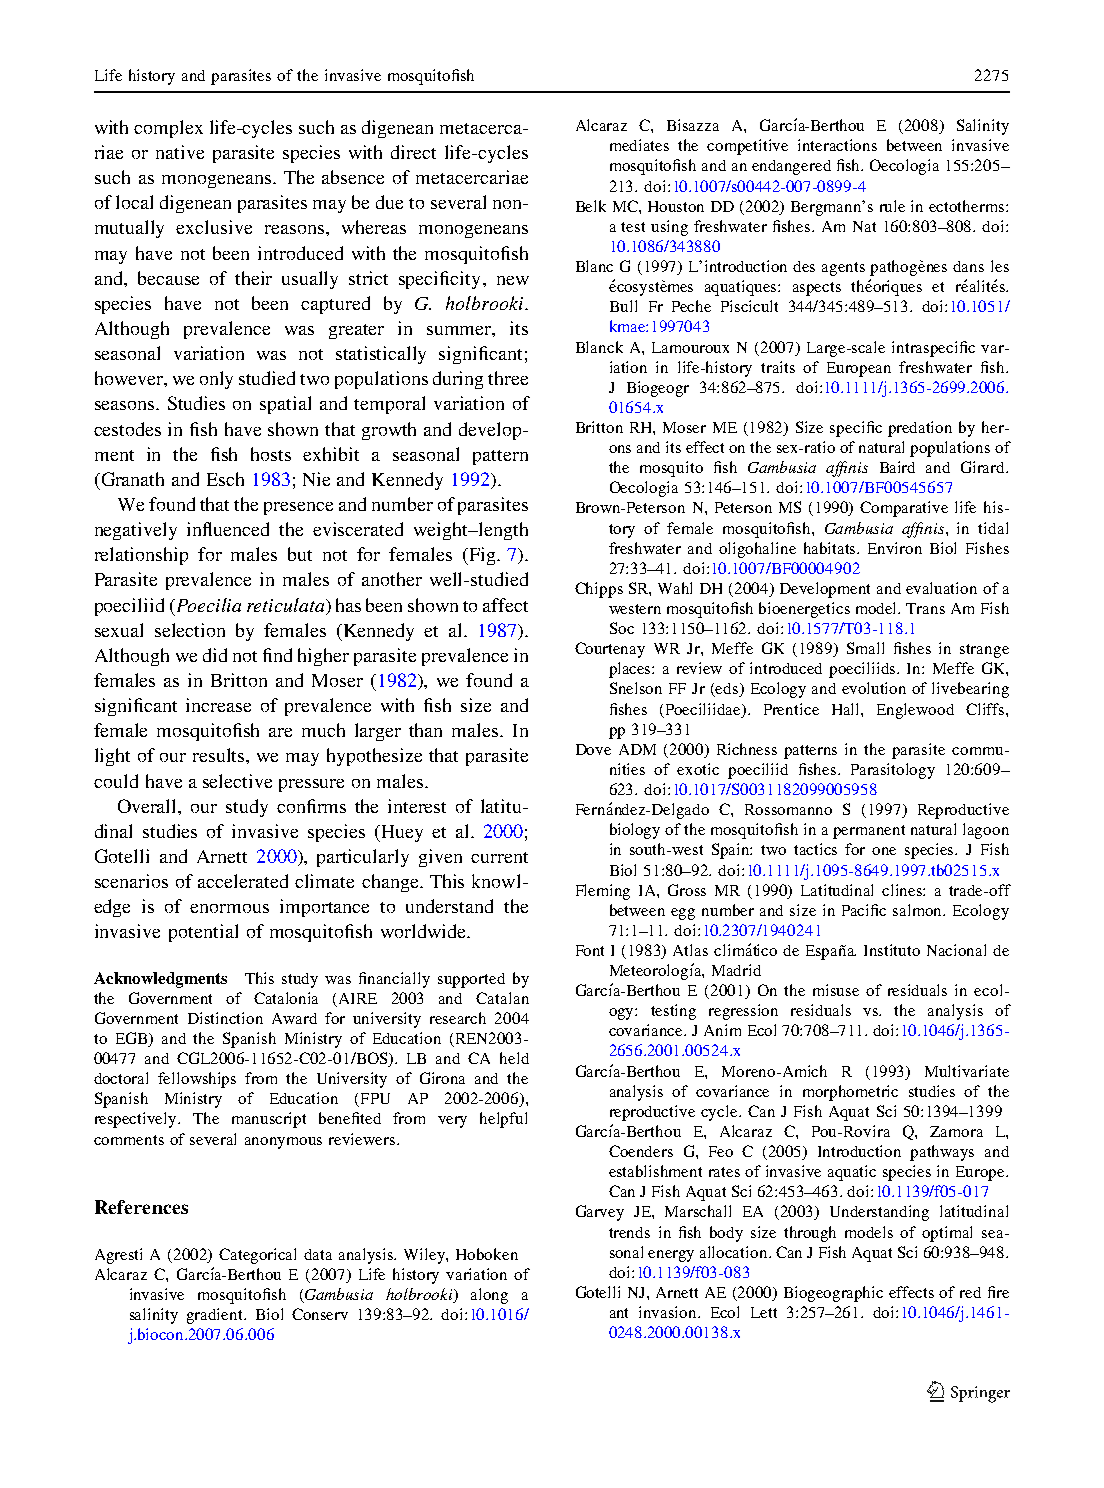  I want to click on misuse, so click(836, 990).
